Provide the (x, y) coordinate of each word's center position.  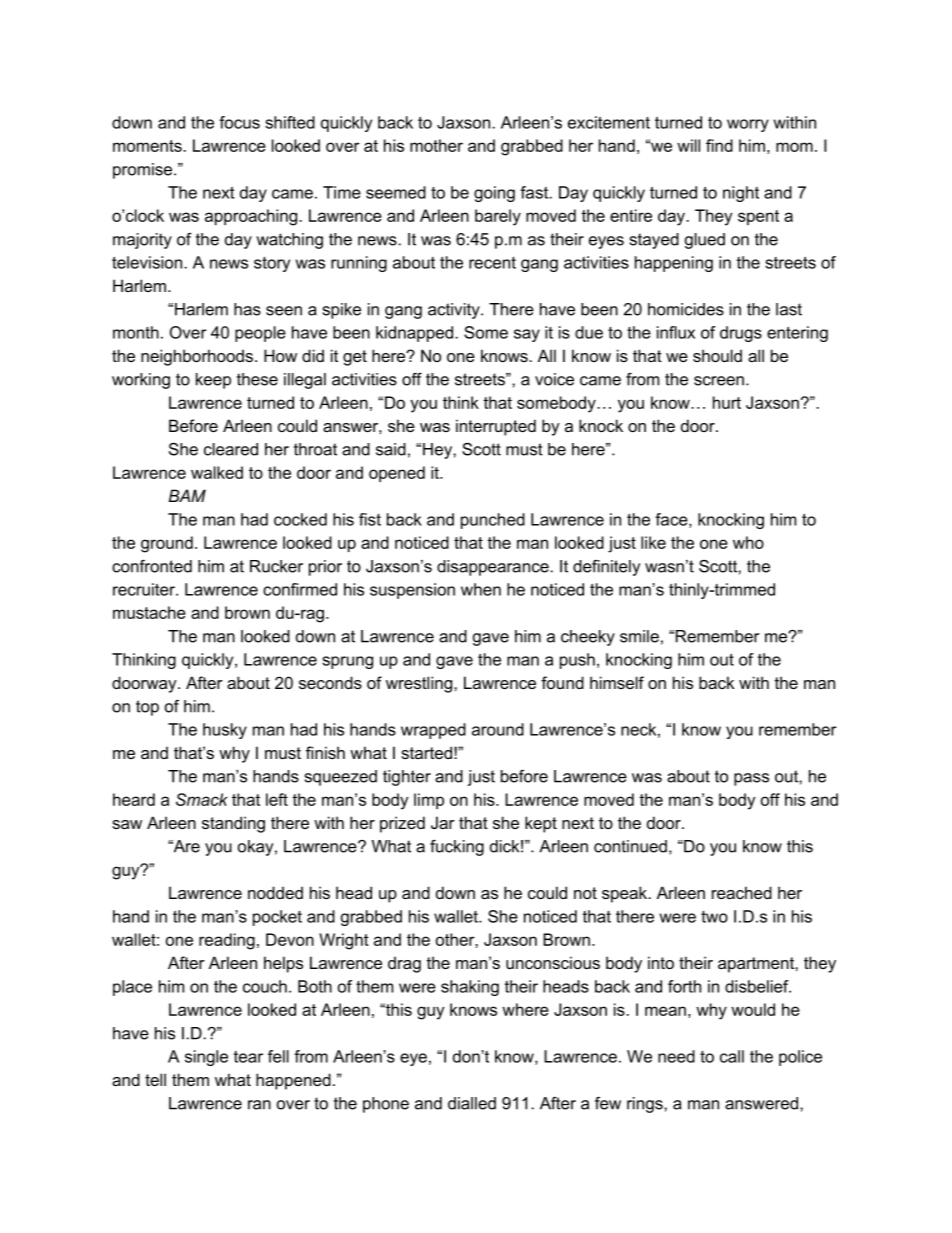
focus (239, 122)
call (732, 1056)
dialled (472, 1103)
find (719, 145)
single (206, 1058)
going (494, 194)
